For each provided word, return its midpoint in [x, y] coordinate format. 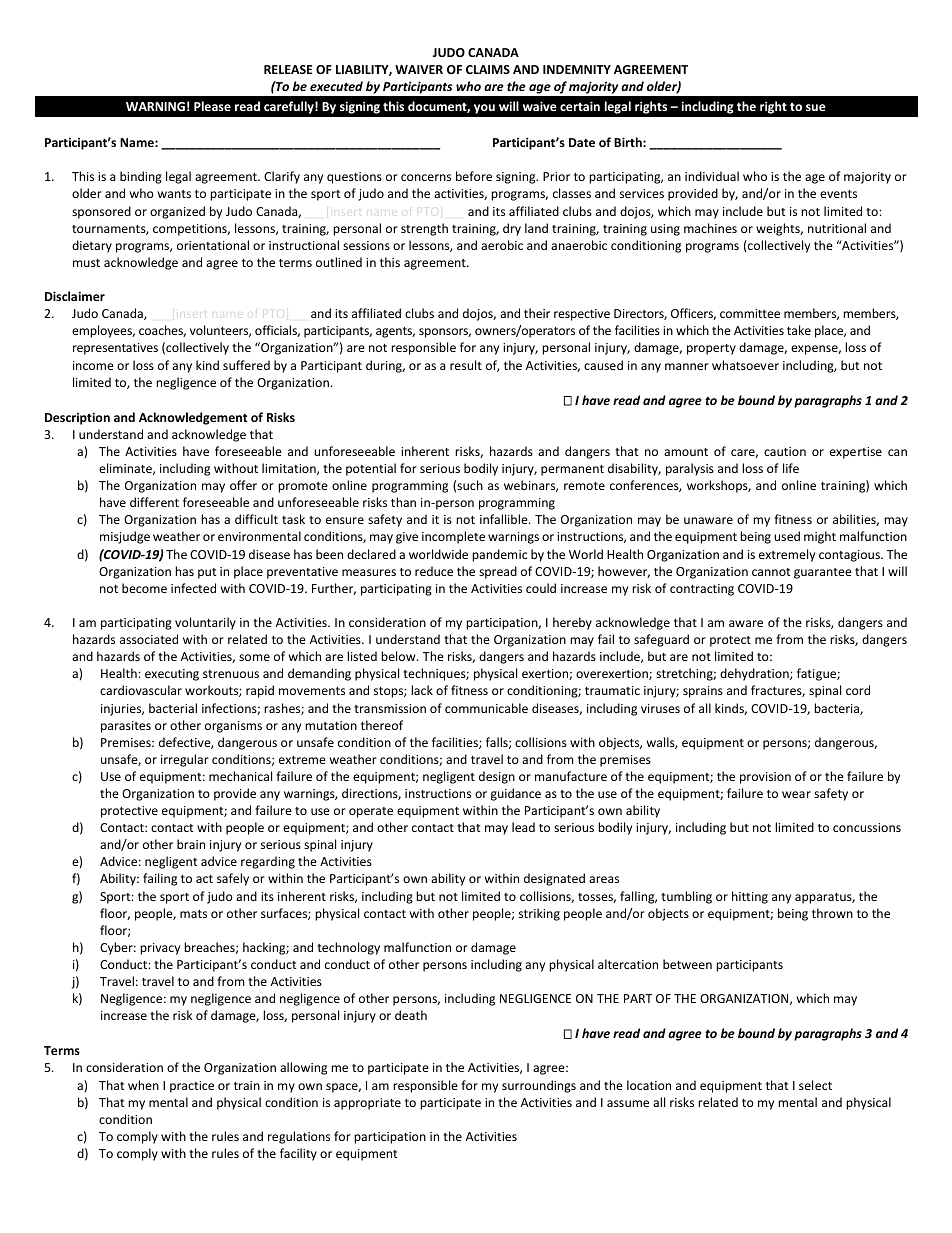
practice [192, 1087]
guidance [516, 794]
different [154, 502]
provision [765, 778]
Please [212, 106]
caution [785, 451]
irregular [185, 760]
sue [816, 107]
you [484, 109]
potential [371, 469]
